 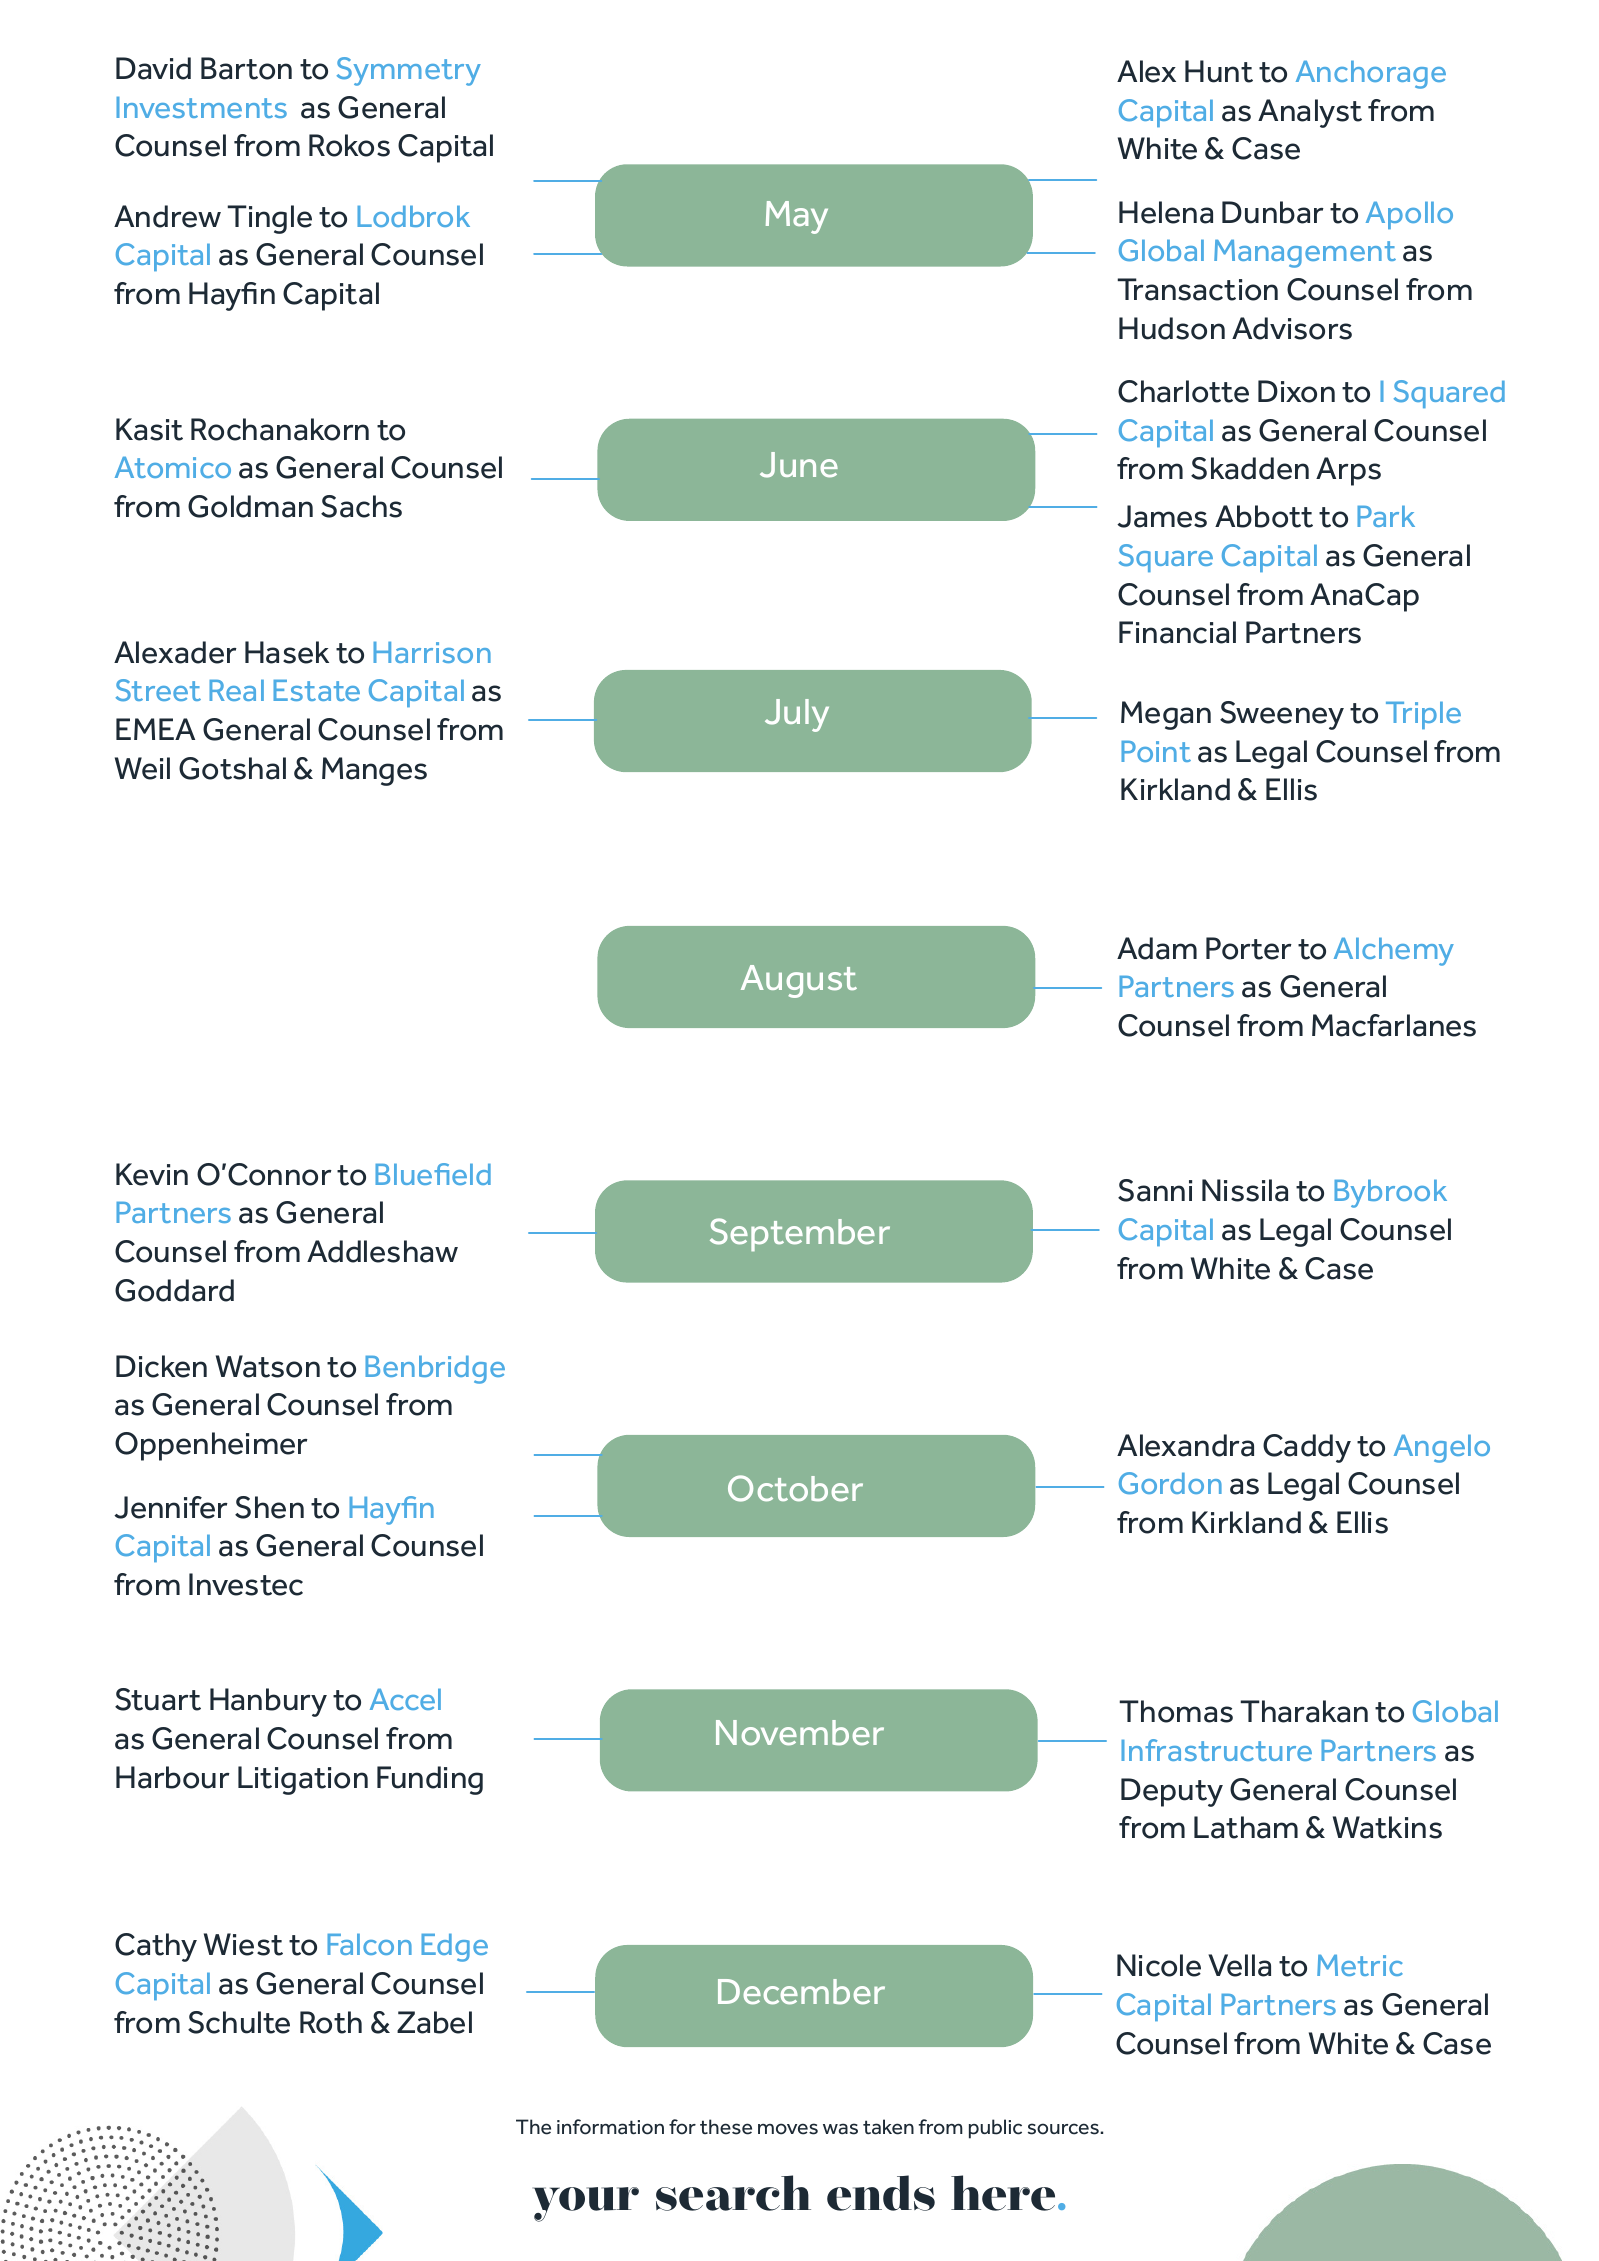 I want to click on May, so click(x=797, y=217).
